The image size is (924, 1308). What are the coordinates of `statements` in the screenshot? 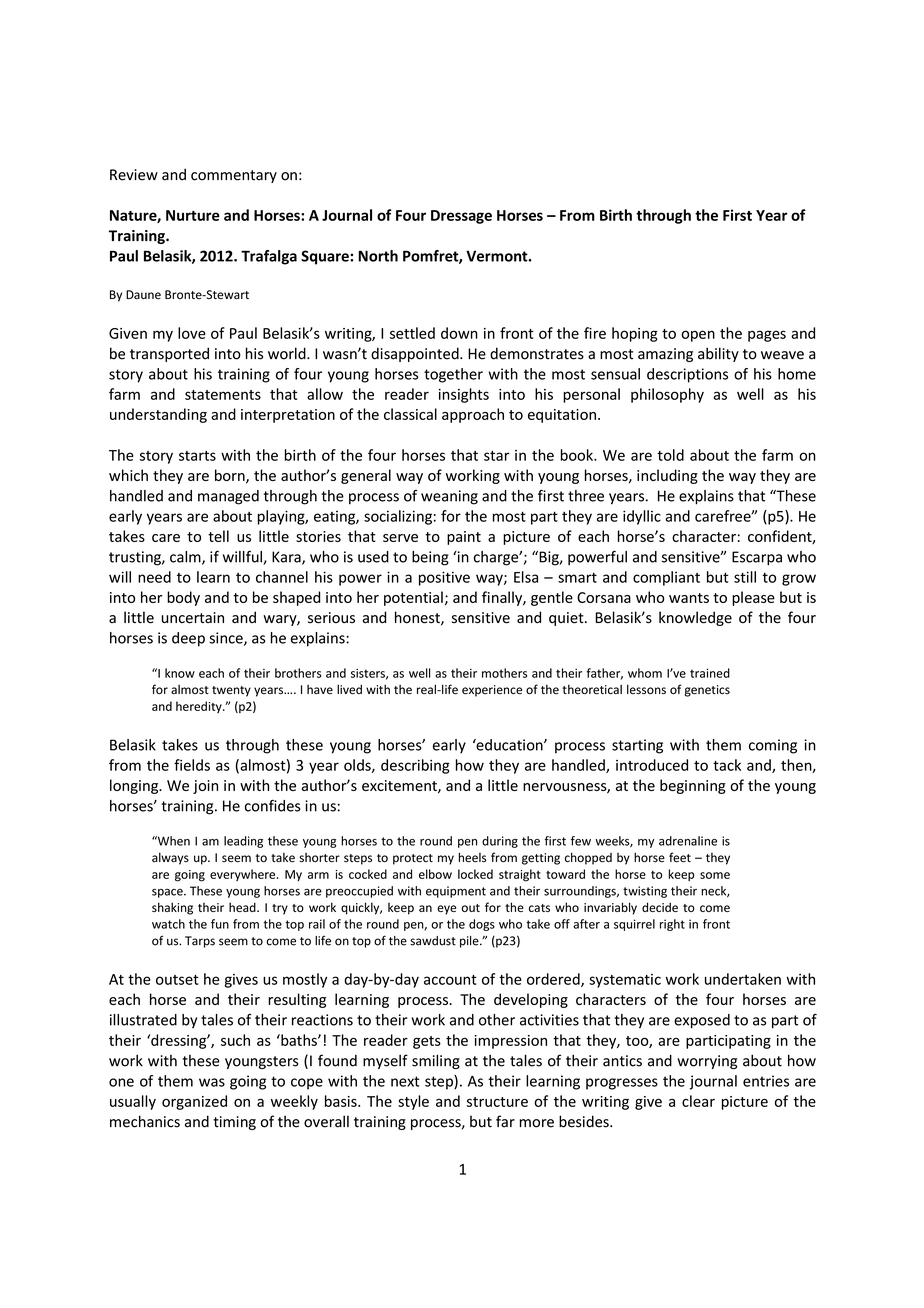 It's located at (223, 395).
